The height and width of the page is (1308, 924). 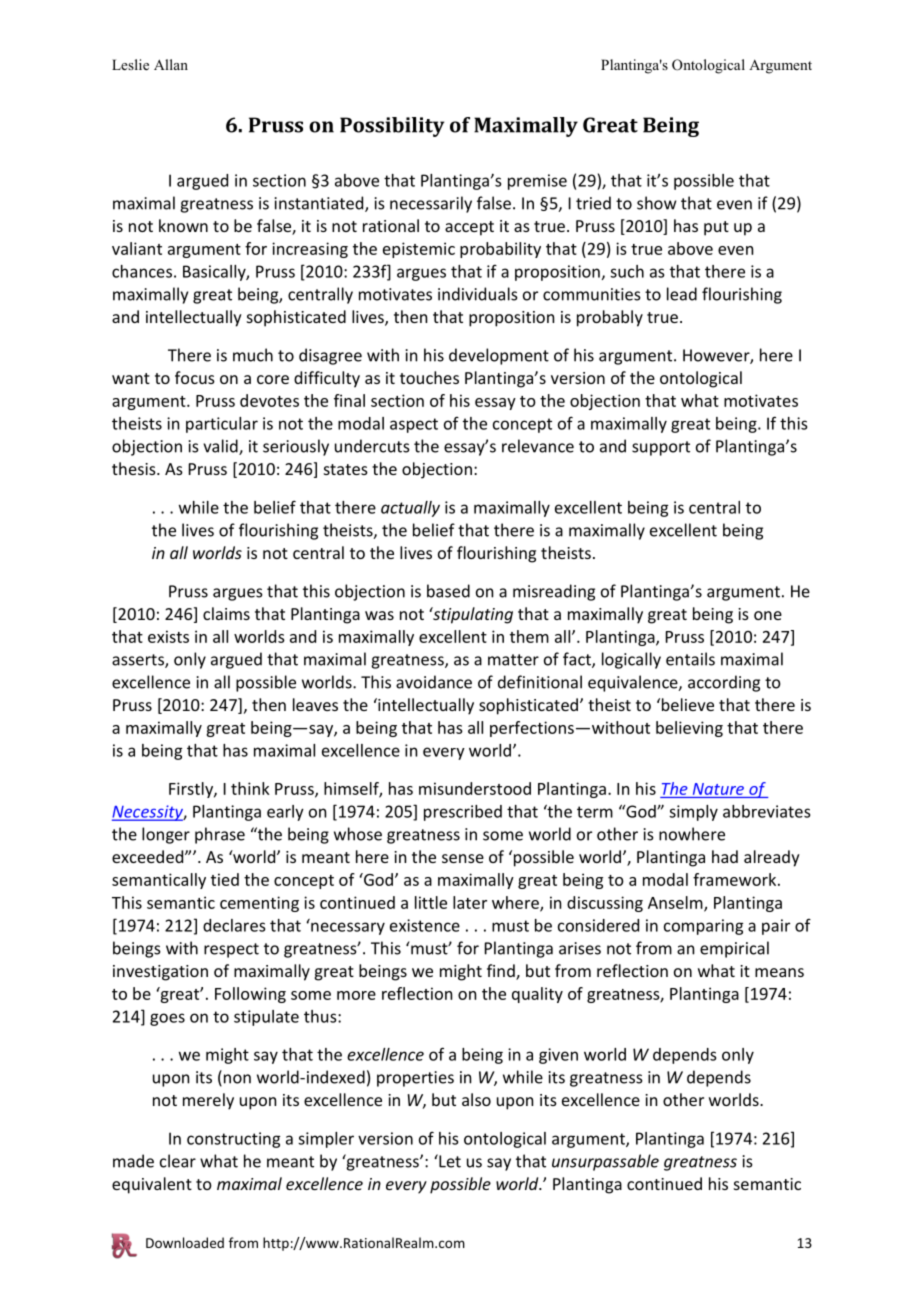 What do you see at coordinates (434, 682) in the page?
I see `avoidance` at bounding box center [434, 682].
